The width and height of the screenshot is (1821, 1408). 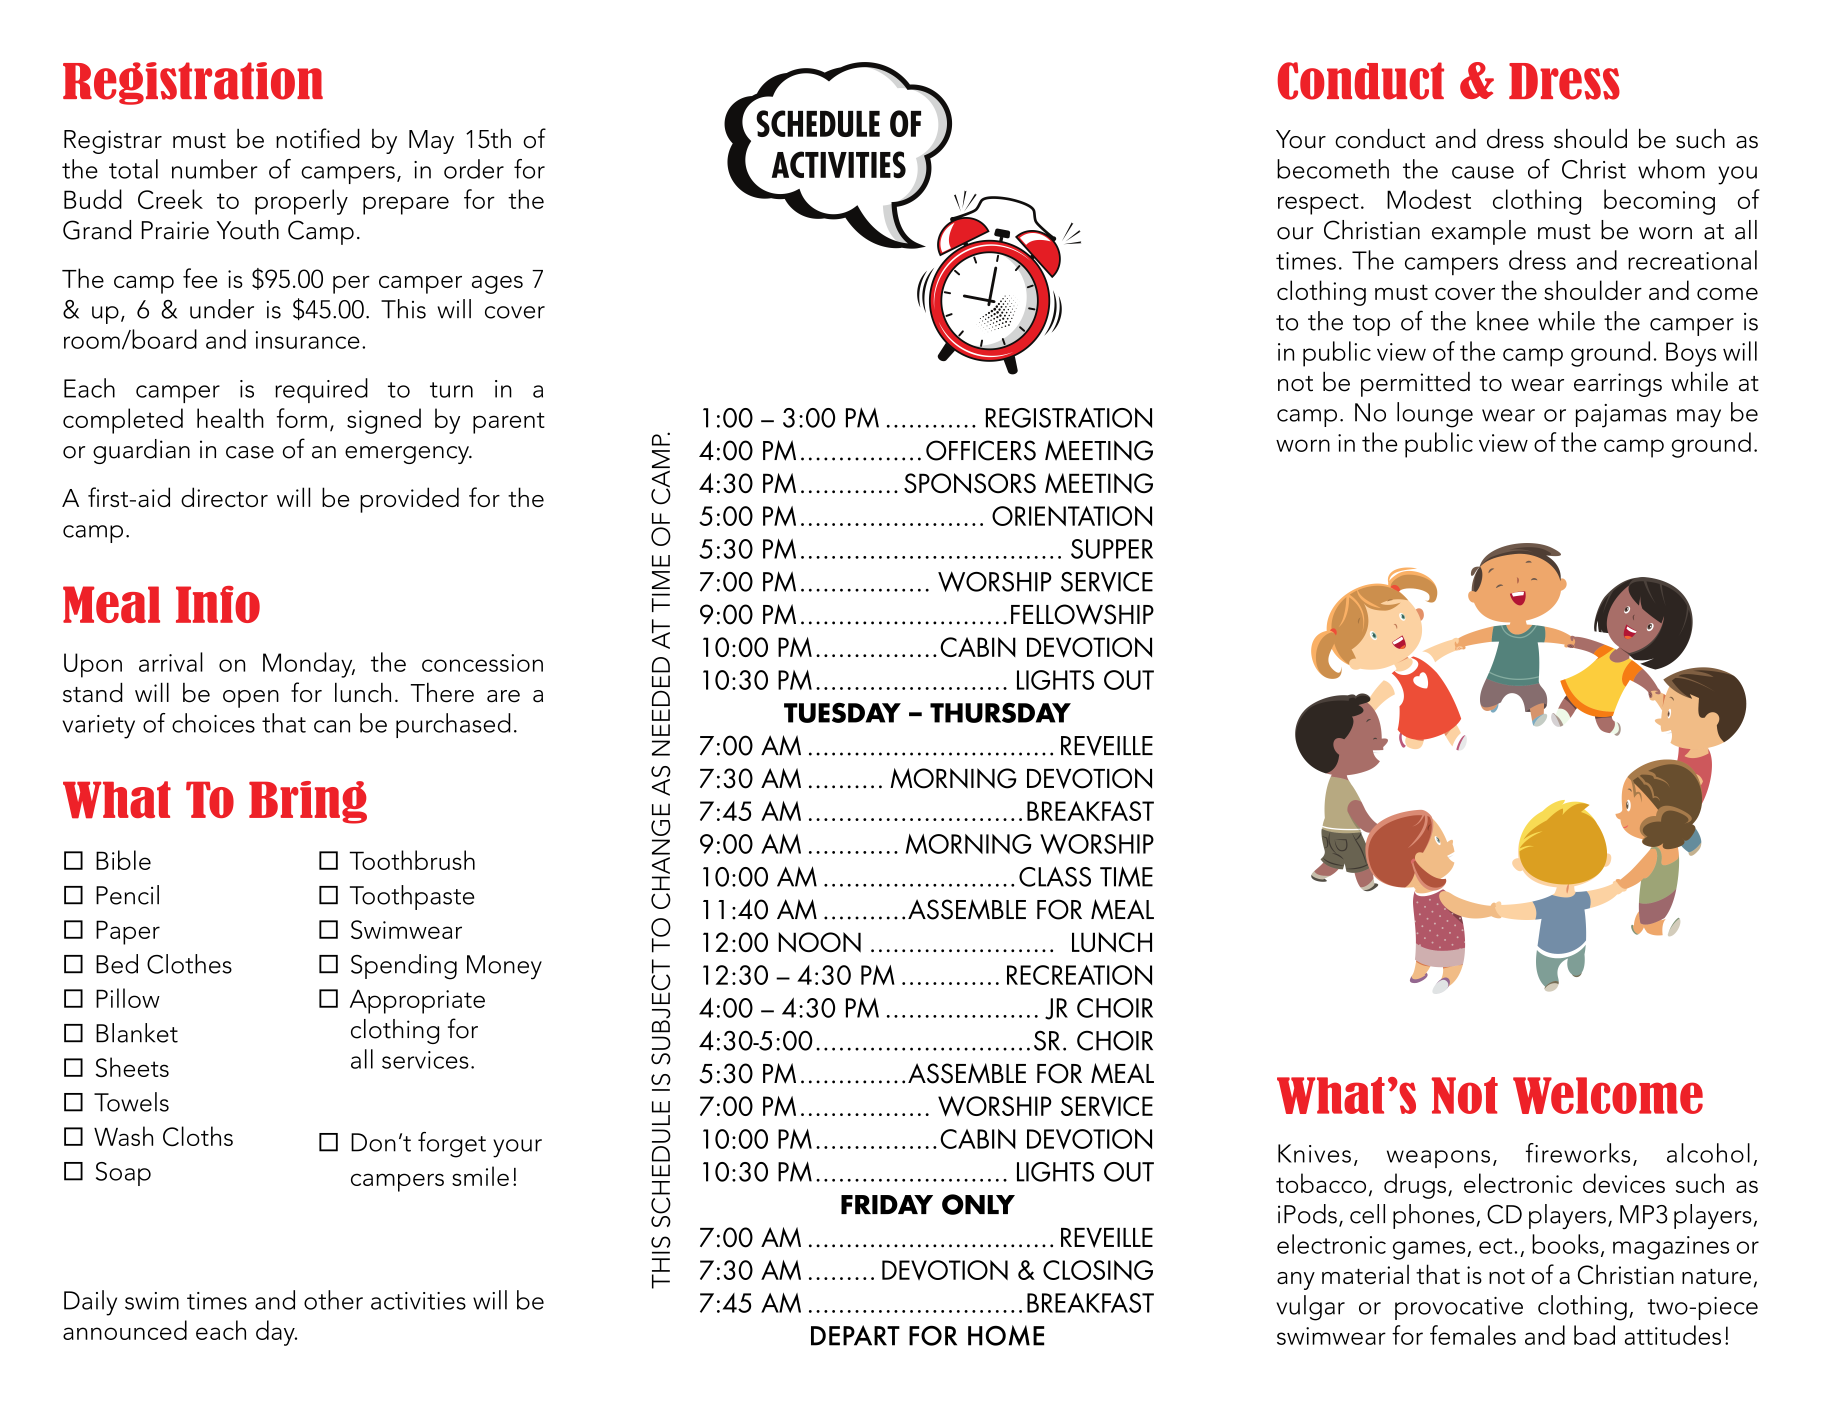 What do you see at coordinates (504, 967) in the screenshot?
I see `Money` at bounding box center [504, 967].
